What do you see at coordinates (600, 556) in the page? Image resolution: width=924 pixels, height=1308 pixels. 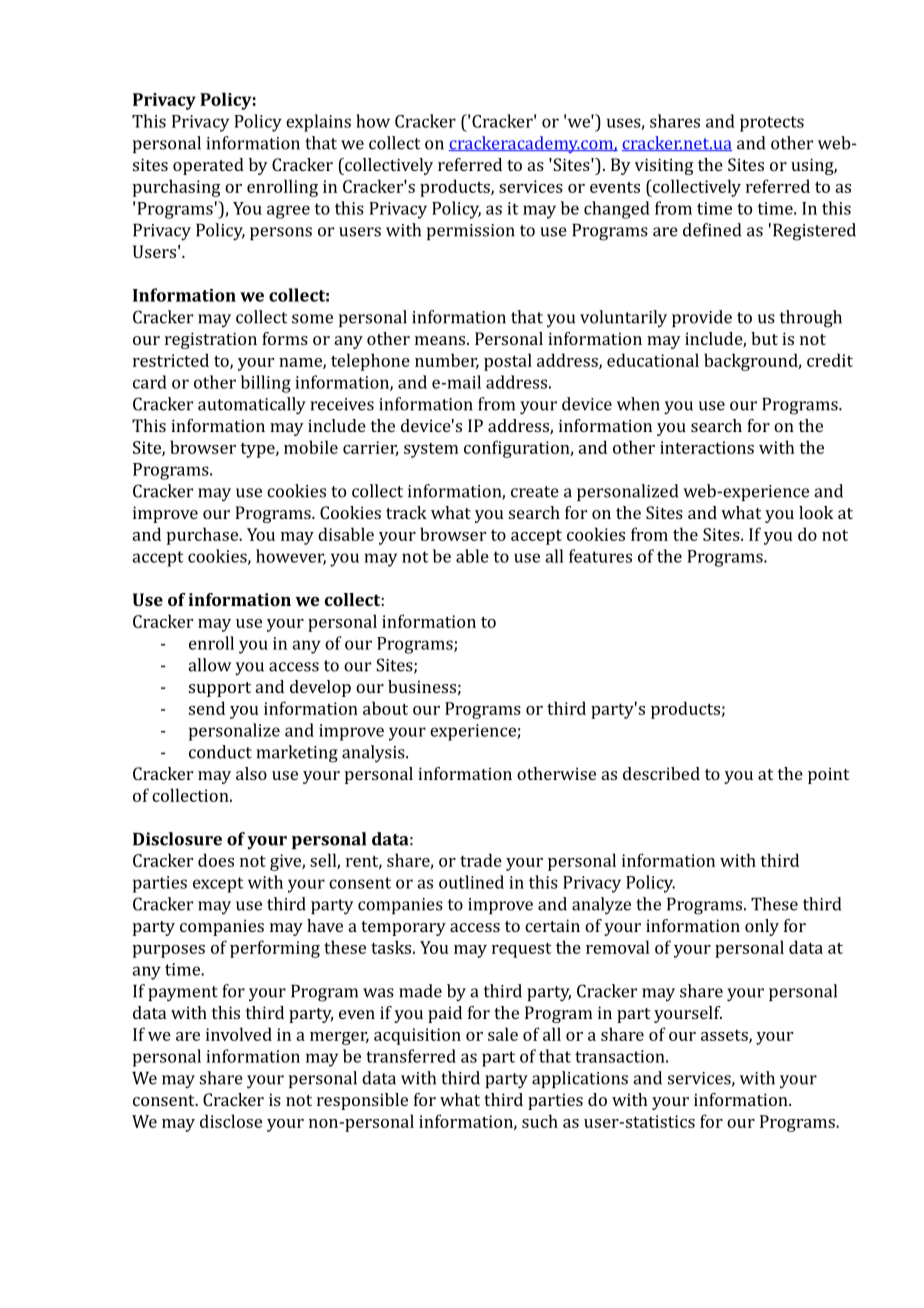 I see `features` at bounding box center [600, 556].
